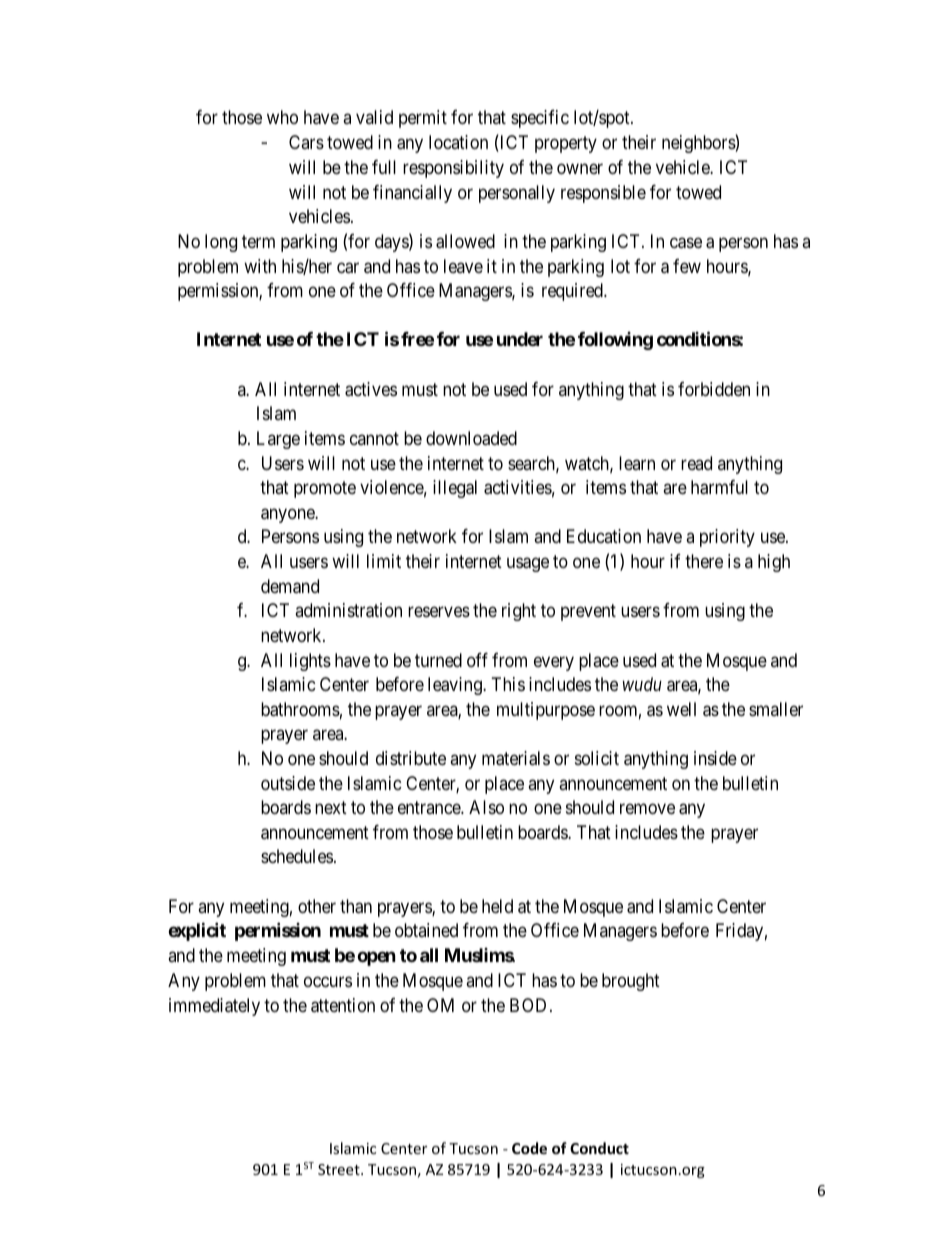 Image resolution: width=952 pixels, height=1233 pixels. I want to click on location, so click(458, 142).
